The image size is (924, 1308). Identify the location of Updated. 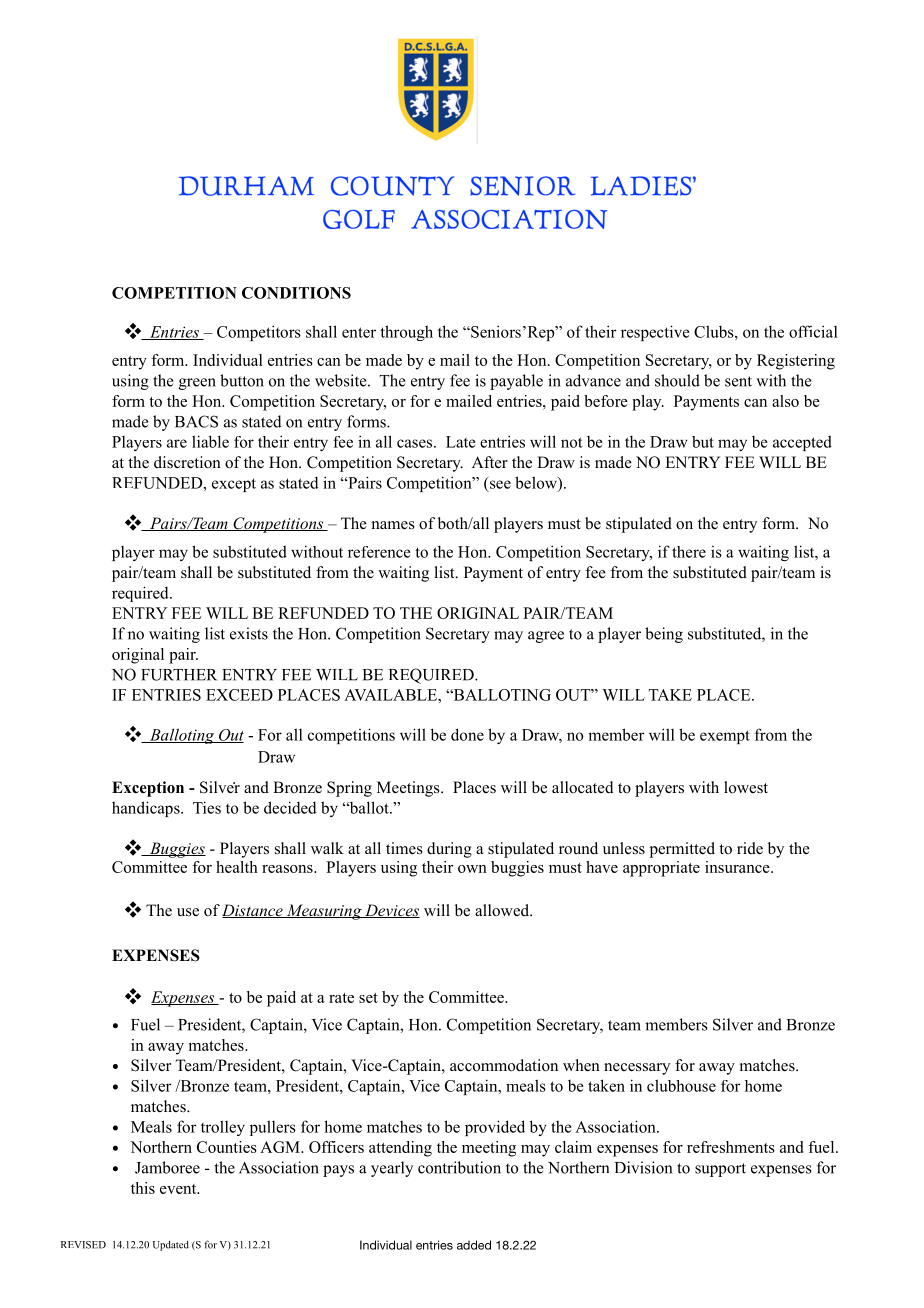
(171, 1246).
